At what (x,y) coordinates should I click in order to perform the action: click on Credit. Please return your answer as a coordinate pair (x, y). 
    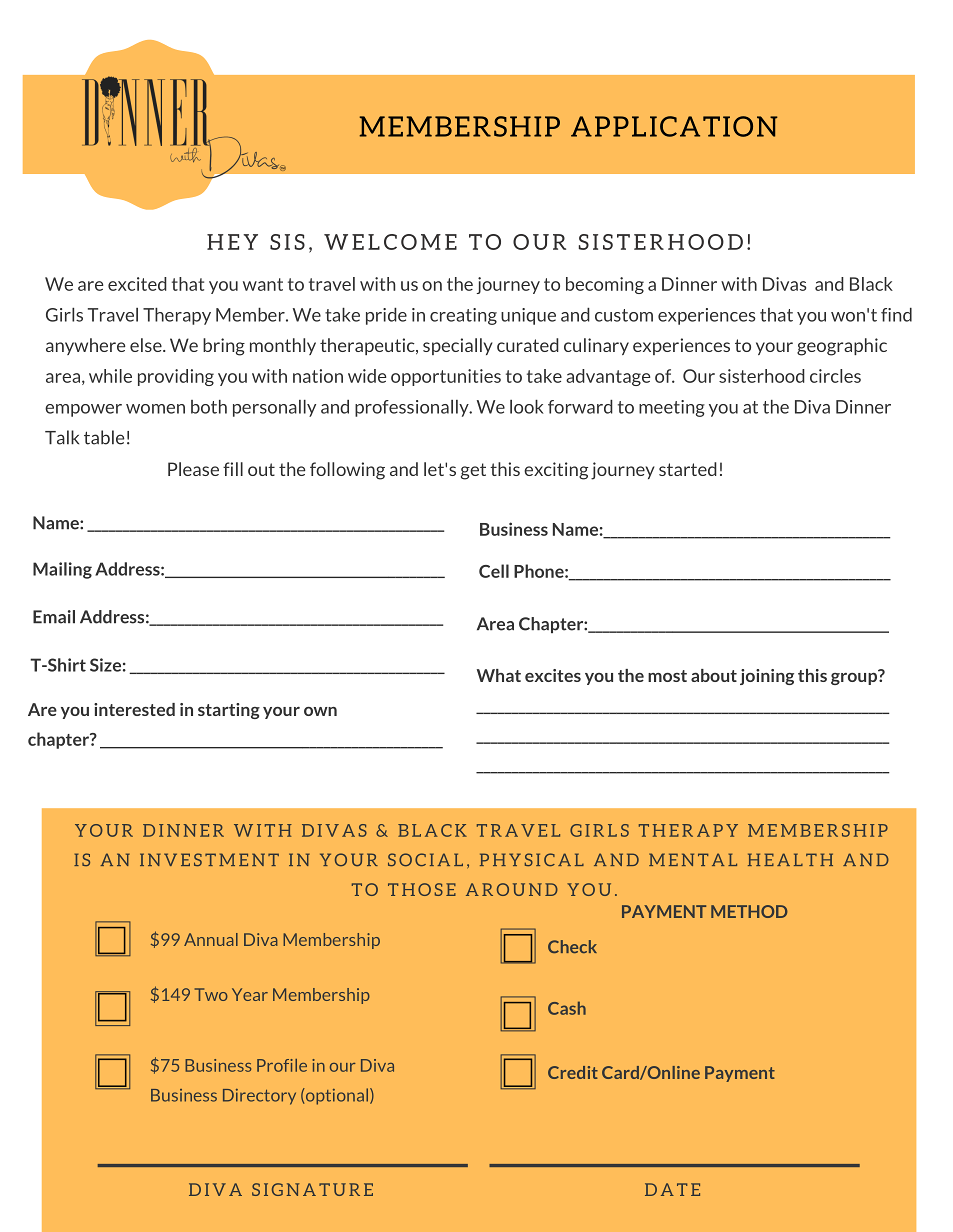
    Looking at the image, I should click on (573, 1072).
